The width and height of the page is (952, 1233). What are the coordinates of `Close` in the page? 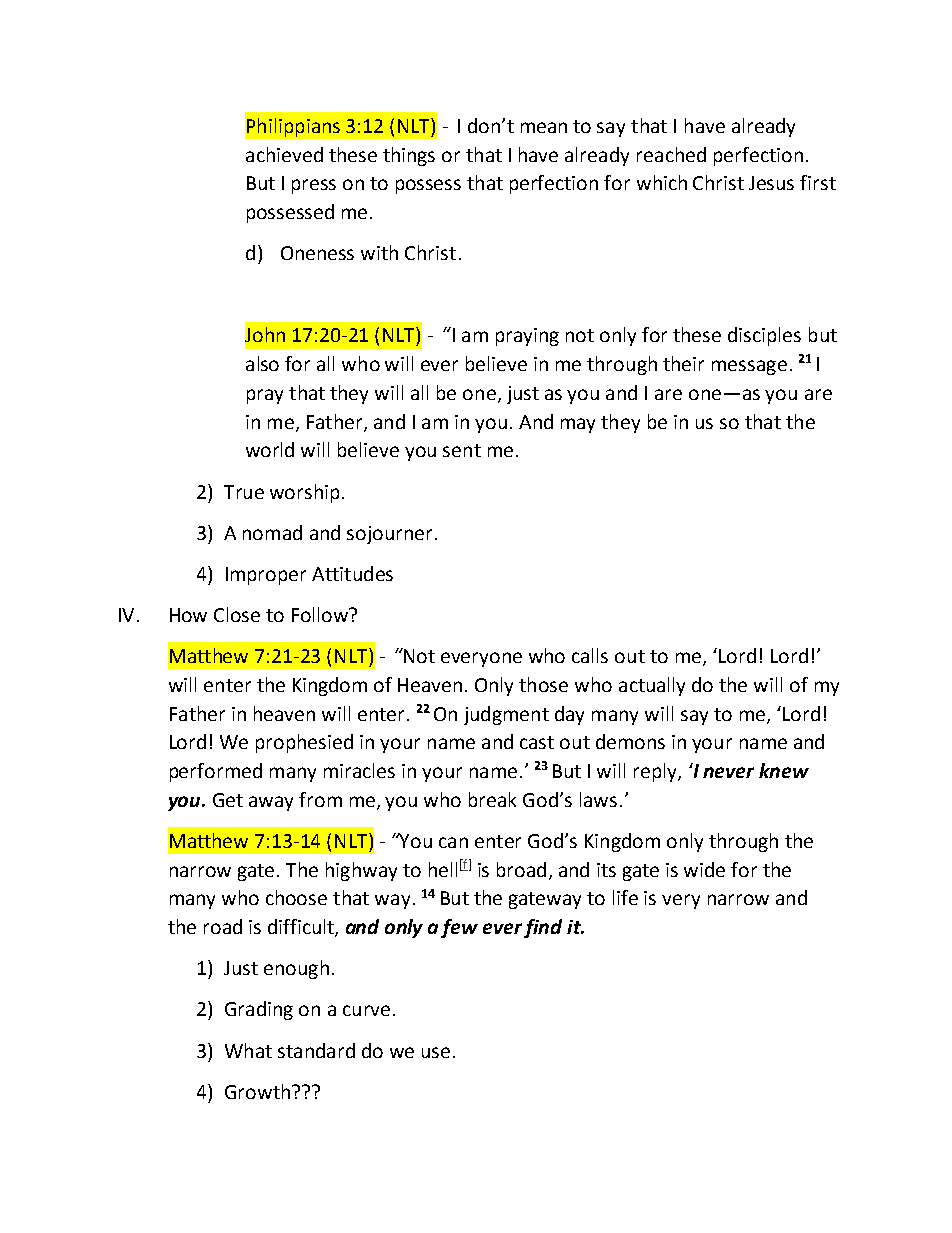 It's located at (237, 614).
